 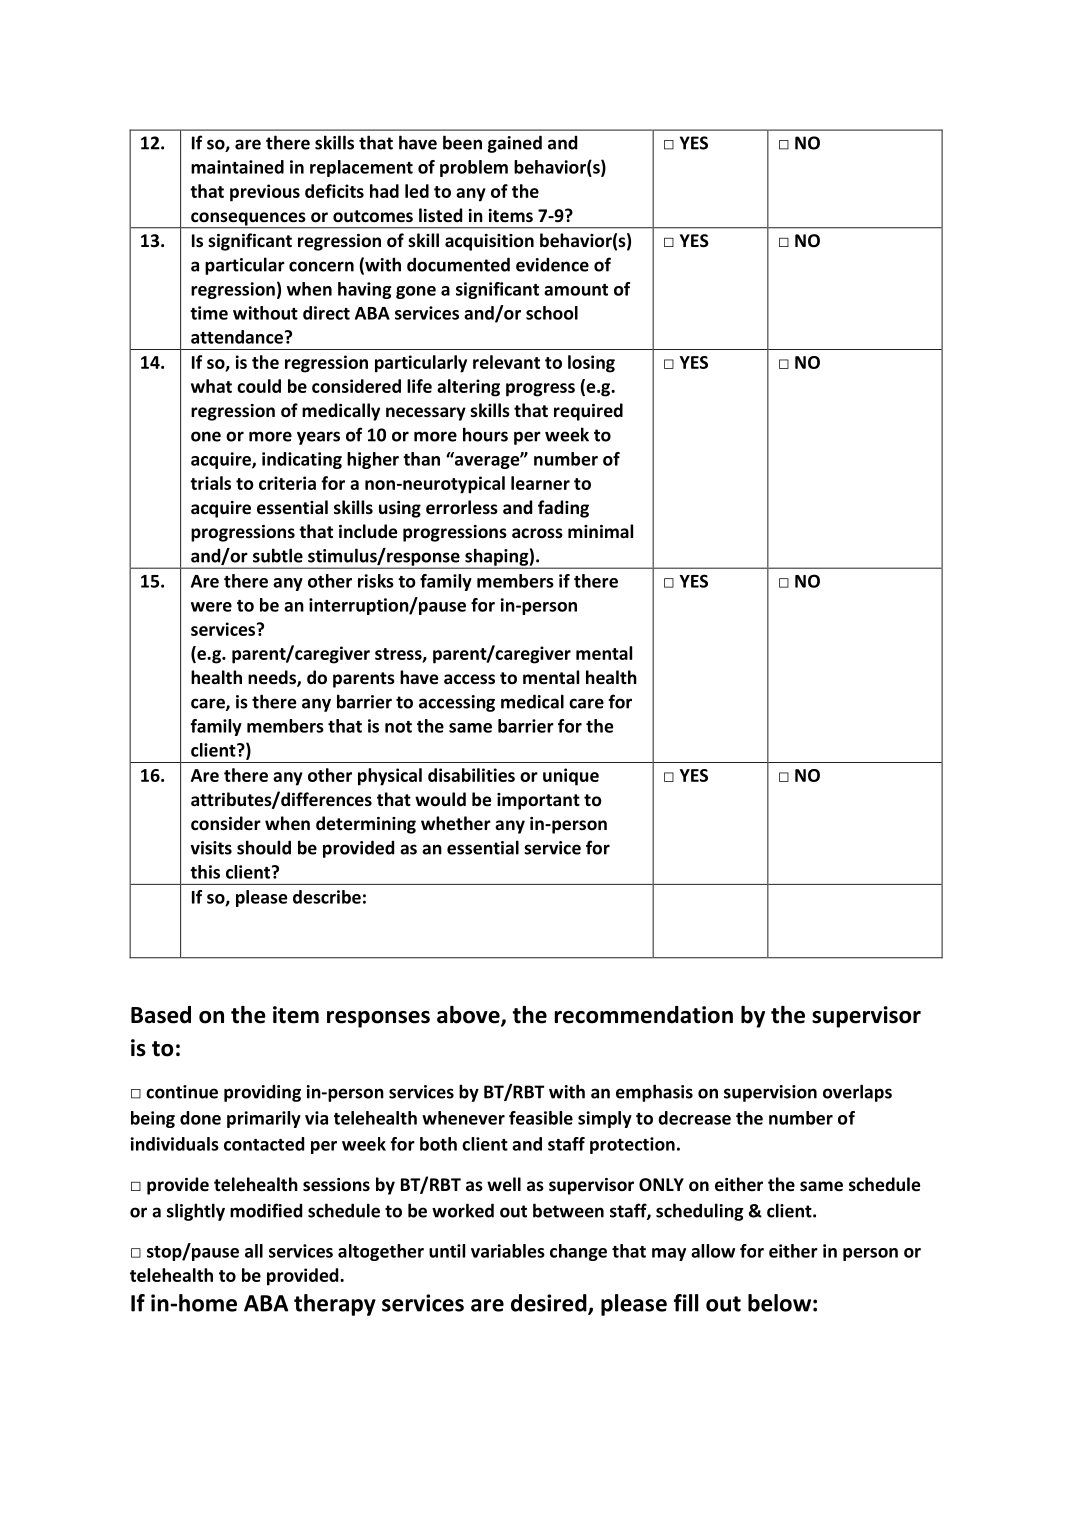 What do you see at coordinates (266, 1210) in the screenshot?
I see `modified` at bounding box center [266, 1210].
